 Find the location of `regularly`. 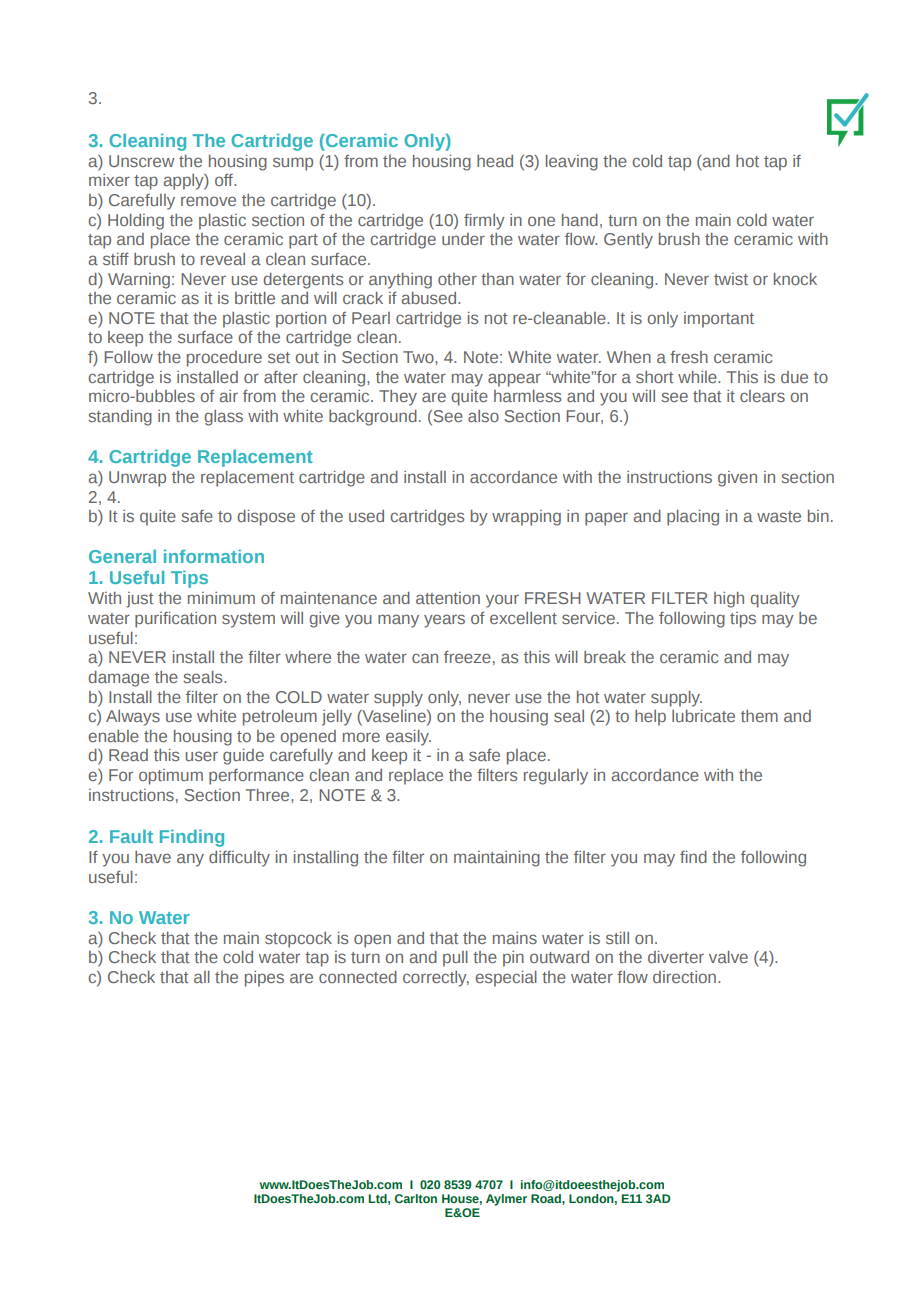

regularly is located at coordinates (556, 777).
